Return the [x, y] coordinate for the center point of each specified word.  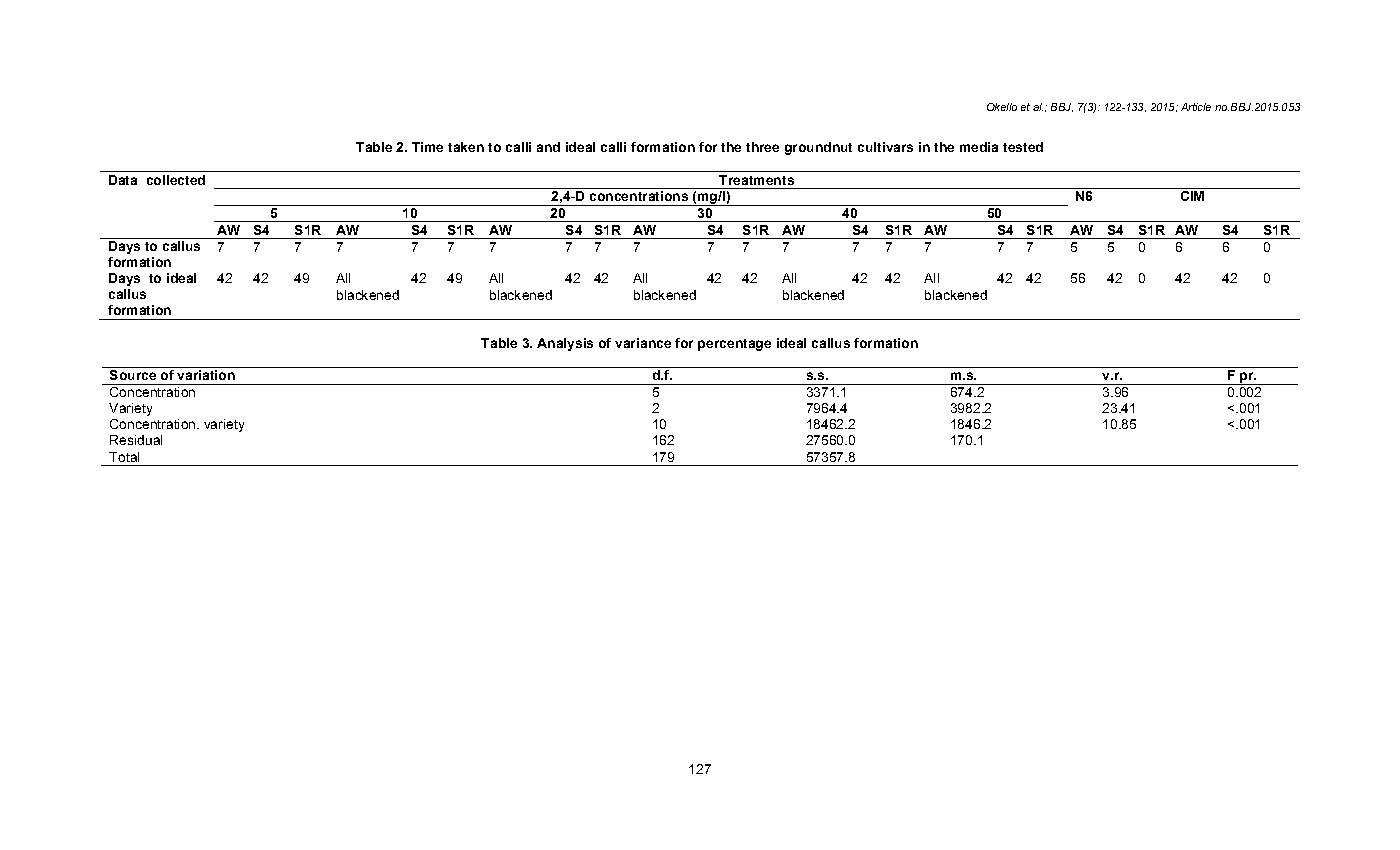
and [548, 147]
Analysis [565, 344]
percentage [734, 345]
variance [643, 343]
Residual [136, 440]
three [762, 147]
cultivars [885, 147]
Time [427, 147]
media [979, 147]
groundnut [818, 148]
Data [123, 180]
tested [1023, 147]
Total [124, 457]
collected [176, 180]
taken [466, 147]
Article [1196, 107]
